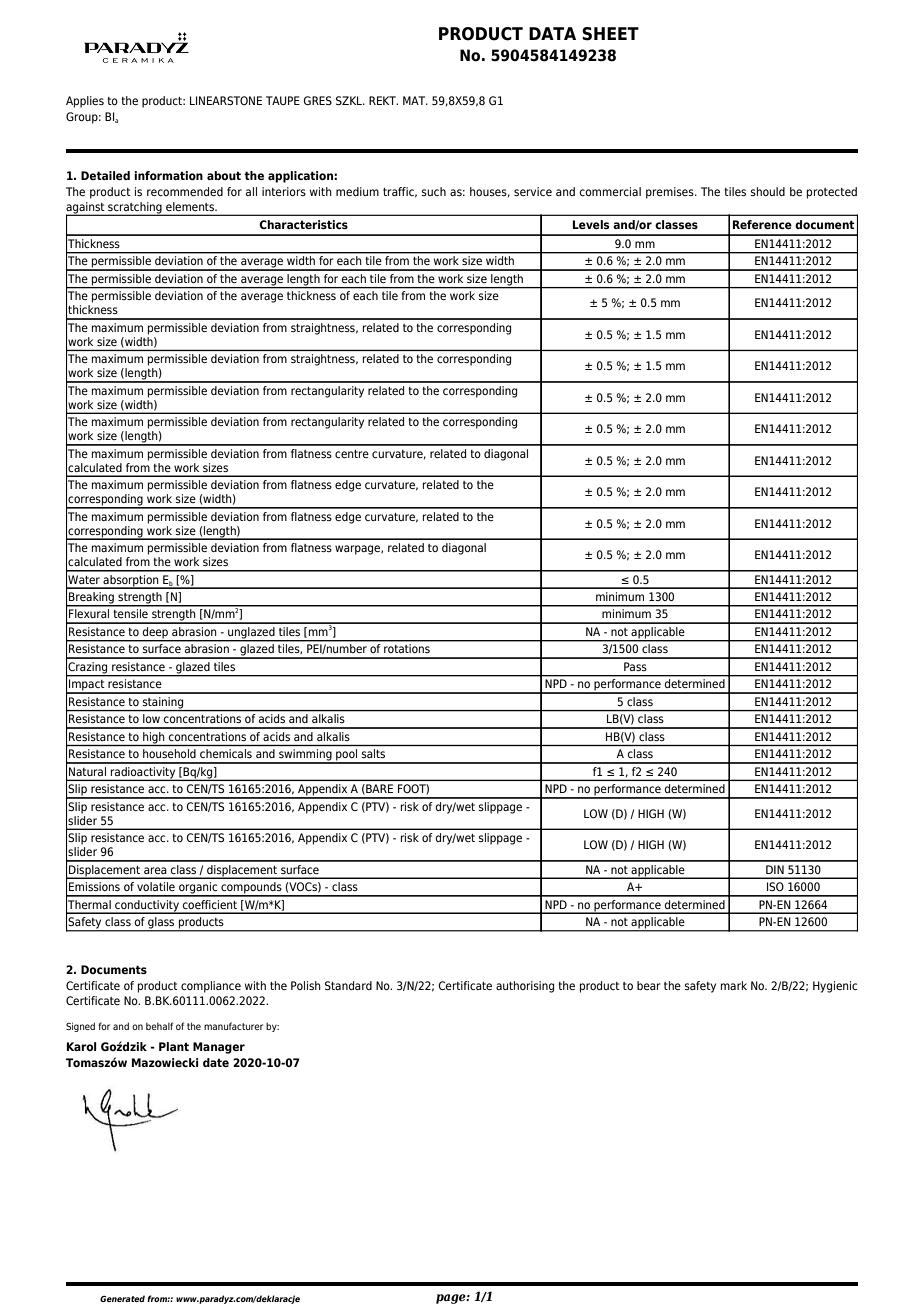 This screenshot has height=1308, width=924. What do you see at coordinates (734, 985) in the screenshot?
I see `mark` at bounding box center [734, 985].
